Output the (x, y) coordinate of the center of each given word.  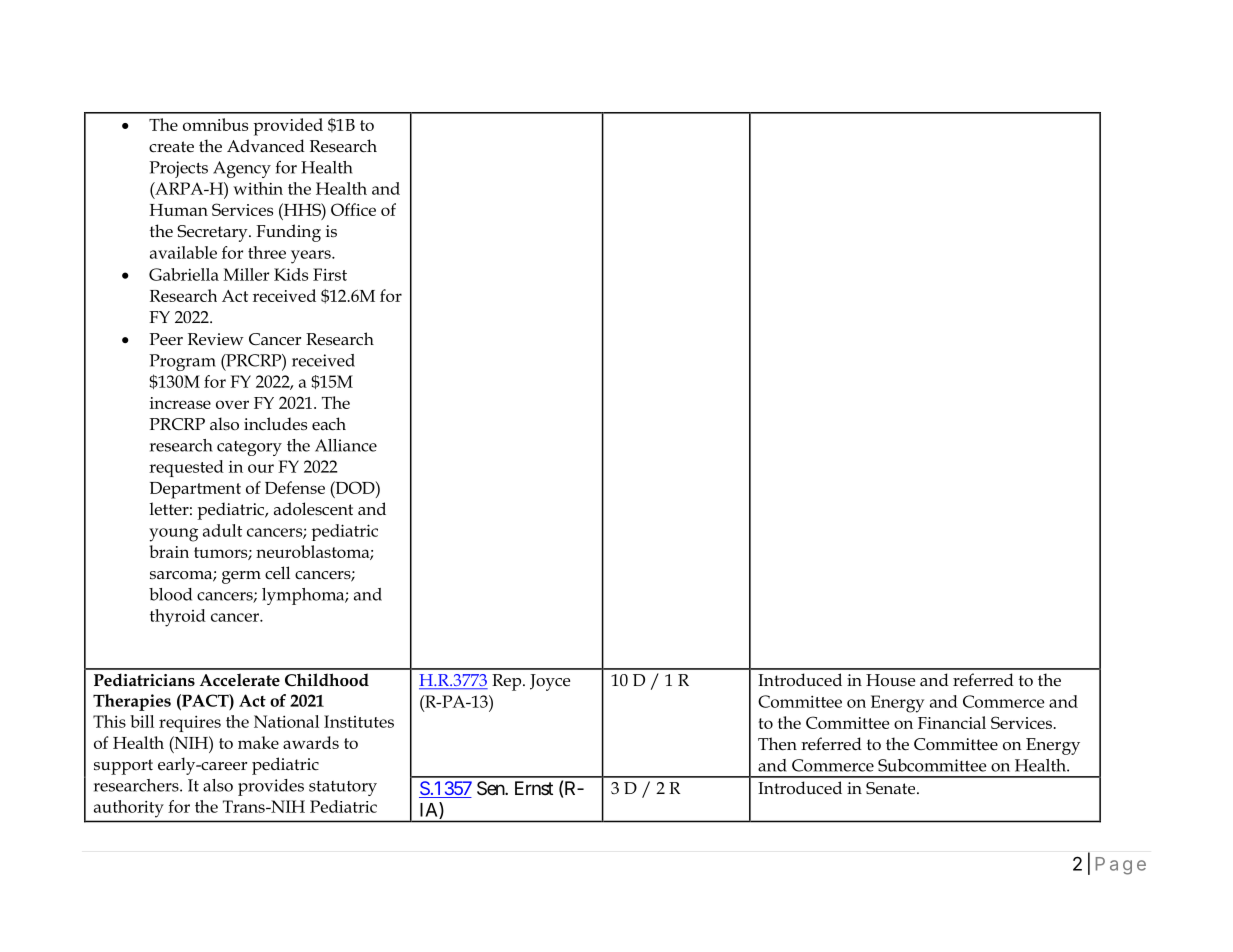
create (171, 147)
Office (353, 209)
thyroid (178, 618)
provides (271, 787)
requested (186, 468)
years (312, 257)
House (890, 680)
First (330, 274)
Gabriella (184, 274)
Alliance (346, 445)
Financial (952, 722)
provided (288, 127)
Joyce (550, 682)
